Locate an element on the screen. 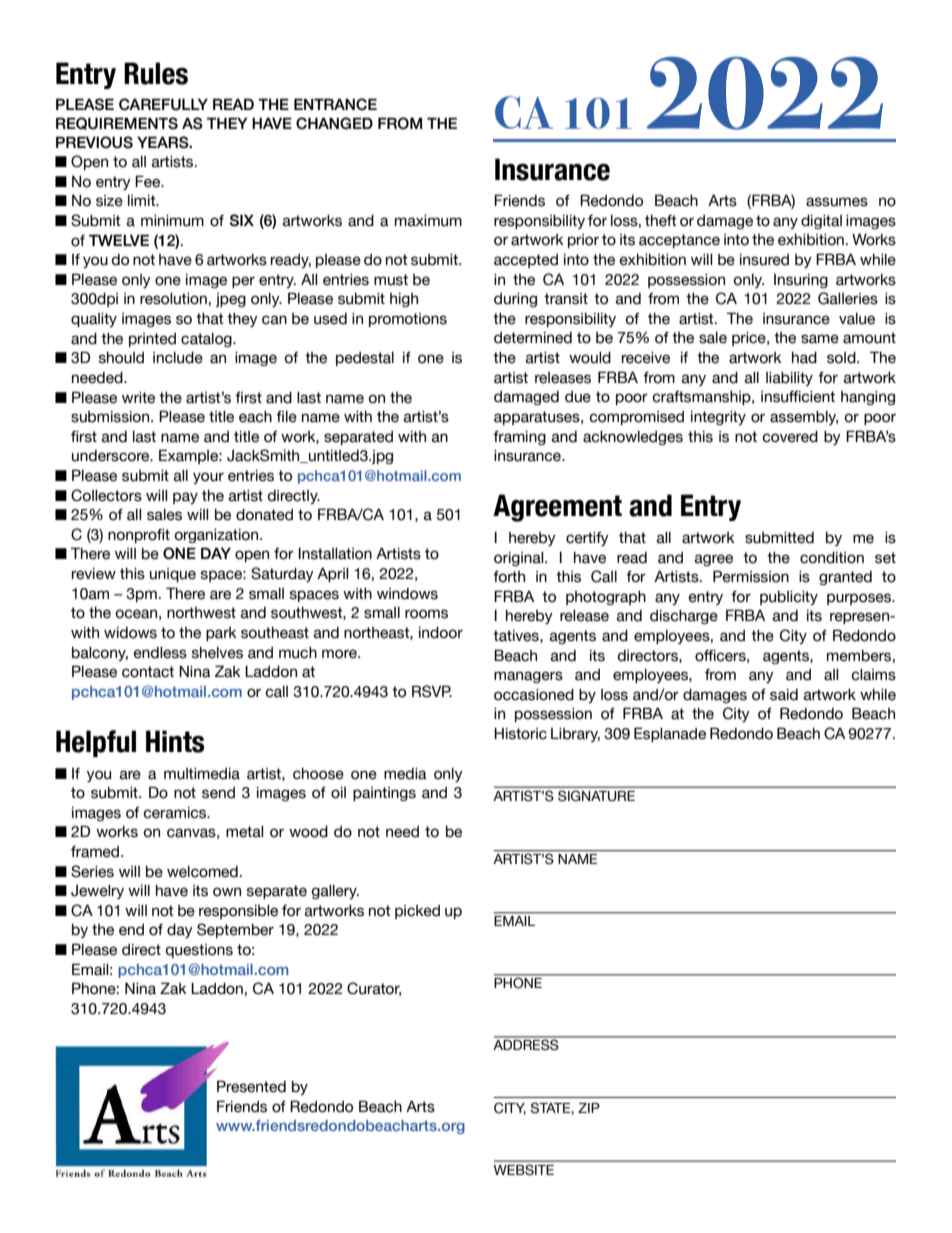 This screenshot has width=952, height=1233. covered is located at coordinates (790, 437).
